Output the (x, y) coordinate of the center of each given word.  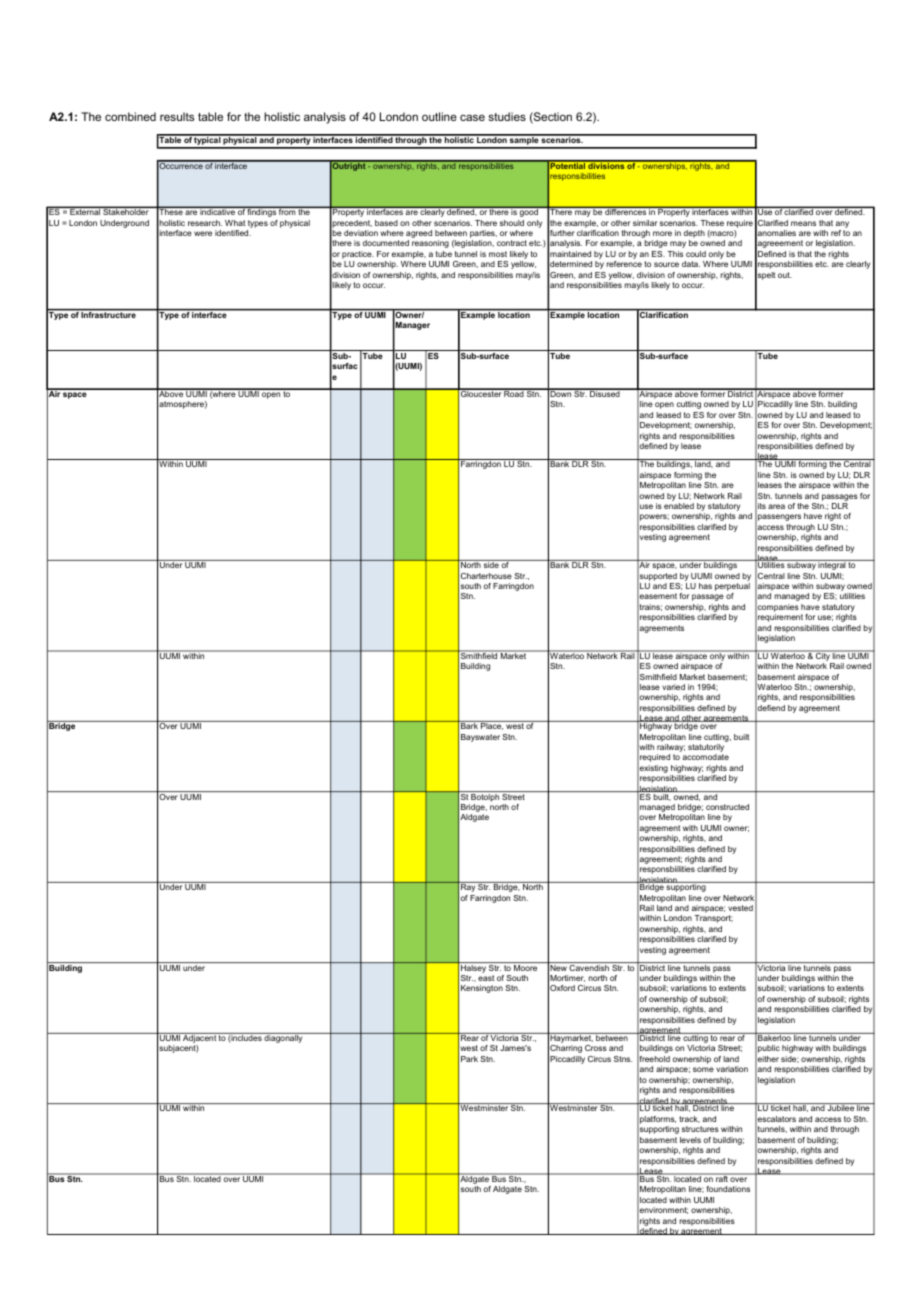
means (803, 223)
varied (673, 687)
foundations (728, 1189)
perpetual (732, 588)
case (472, 117)
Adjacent (199, 1039)
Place (491, 725)
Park (469, 1059)
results (177, 116)
